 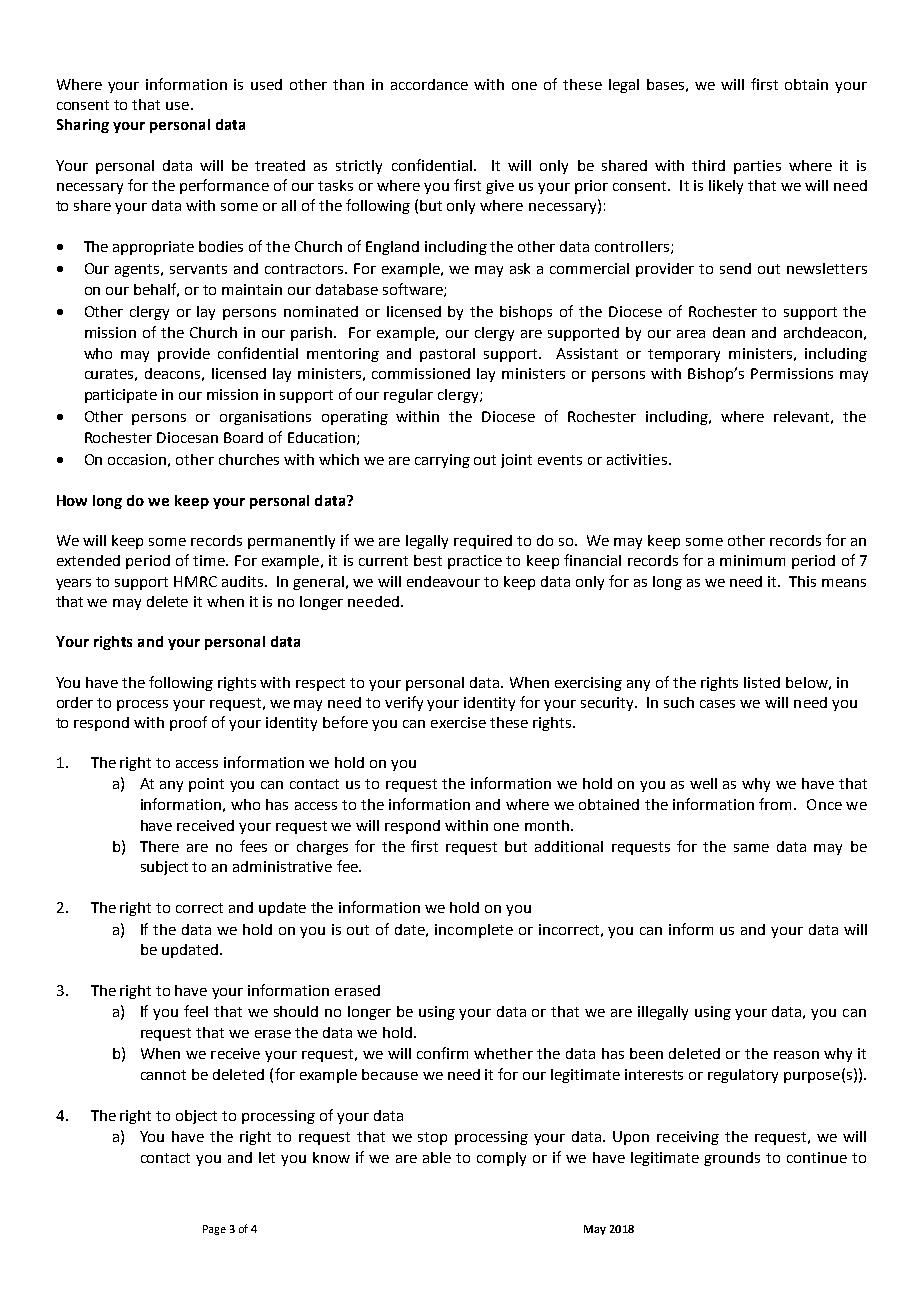 I want to click on There, so click(x=159, y=846).
